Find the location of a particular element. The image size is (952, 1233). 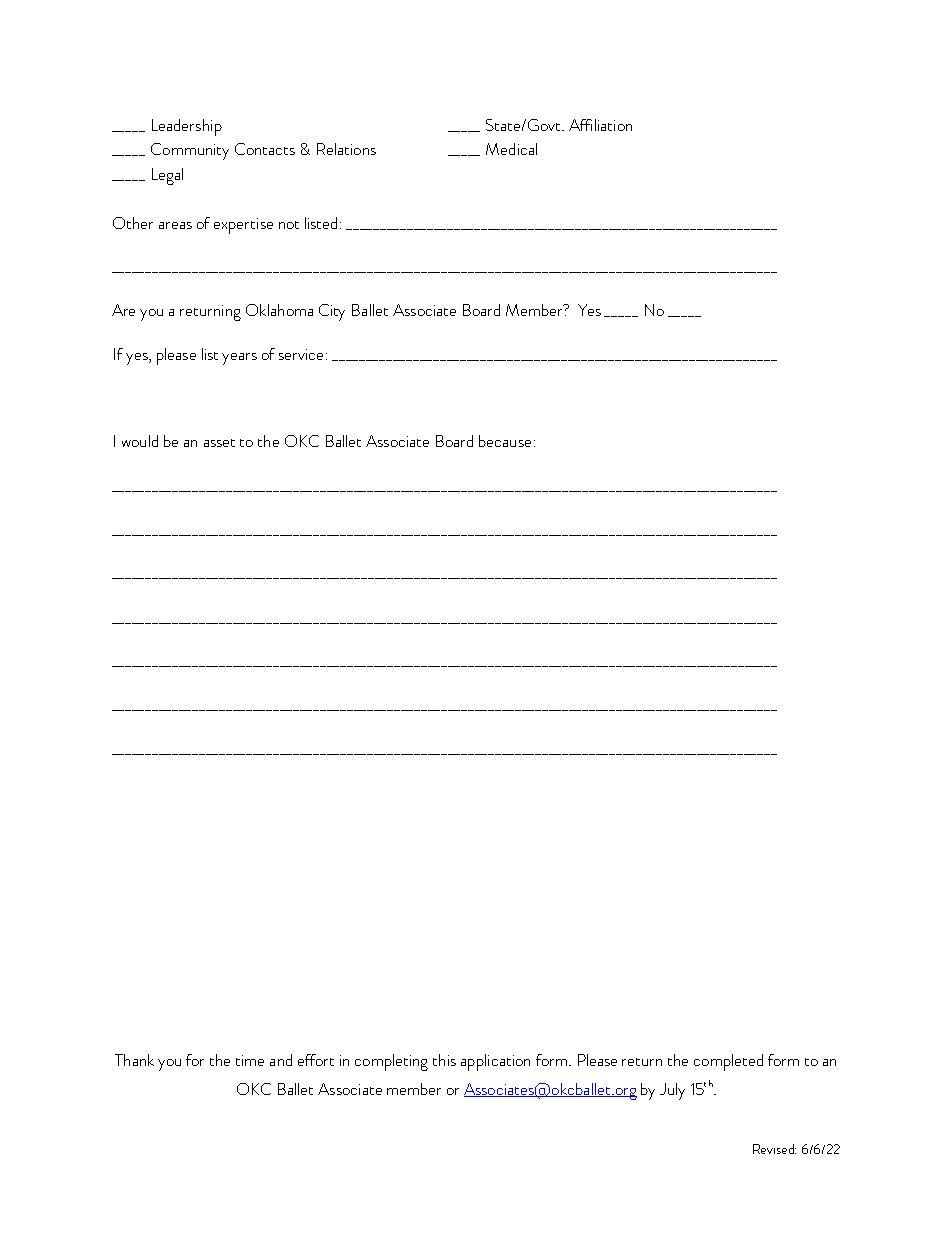

because is located at coordinates (505, 441).
